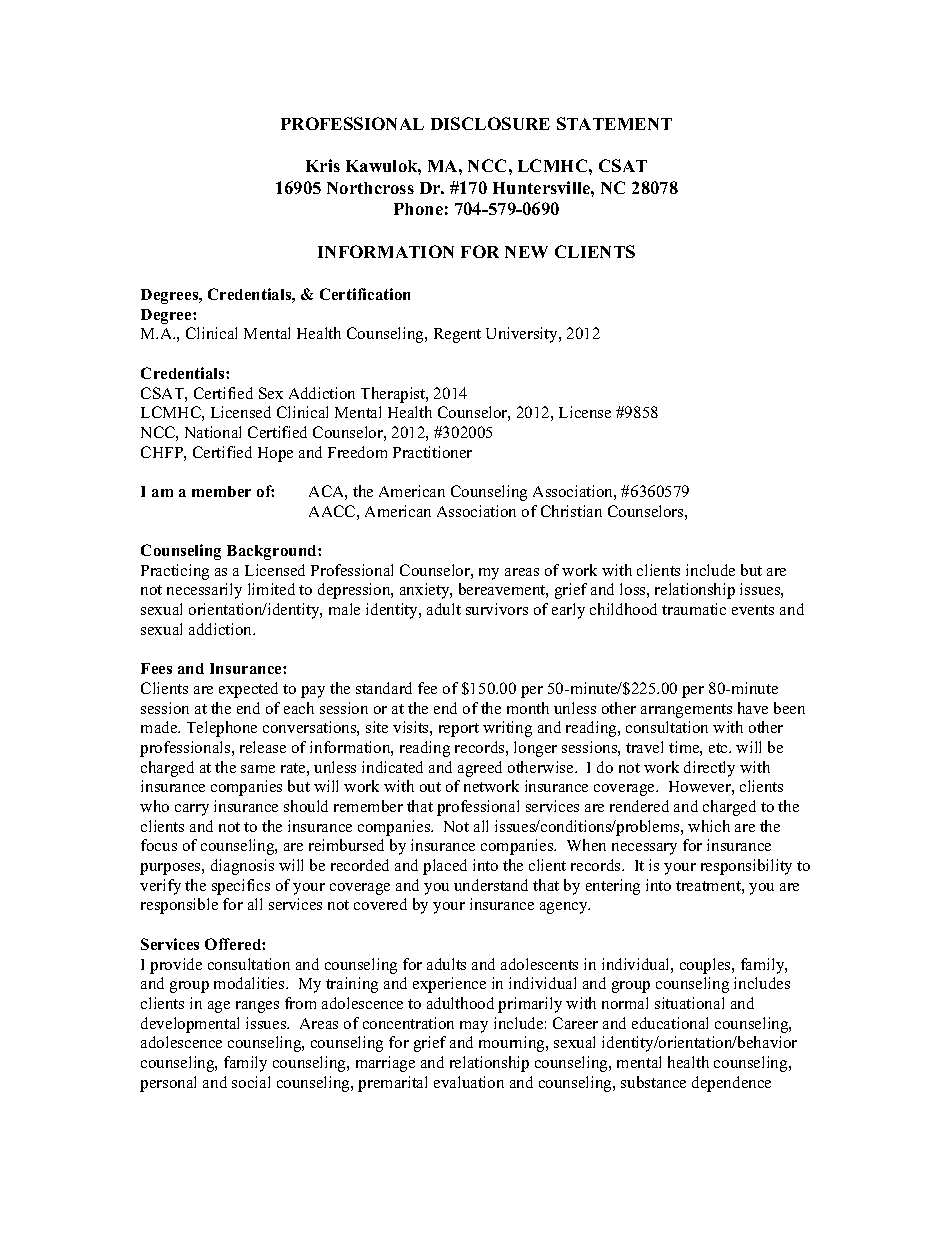 This screenshot has height=1233, width=952. I want to click on traumatic, so click(694, 609).
